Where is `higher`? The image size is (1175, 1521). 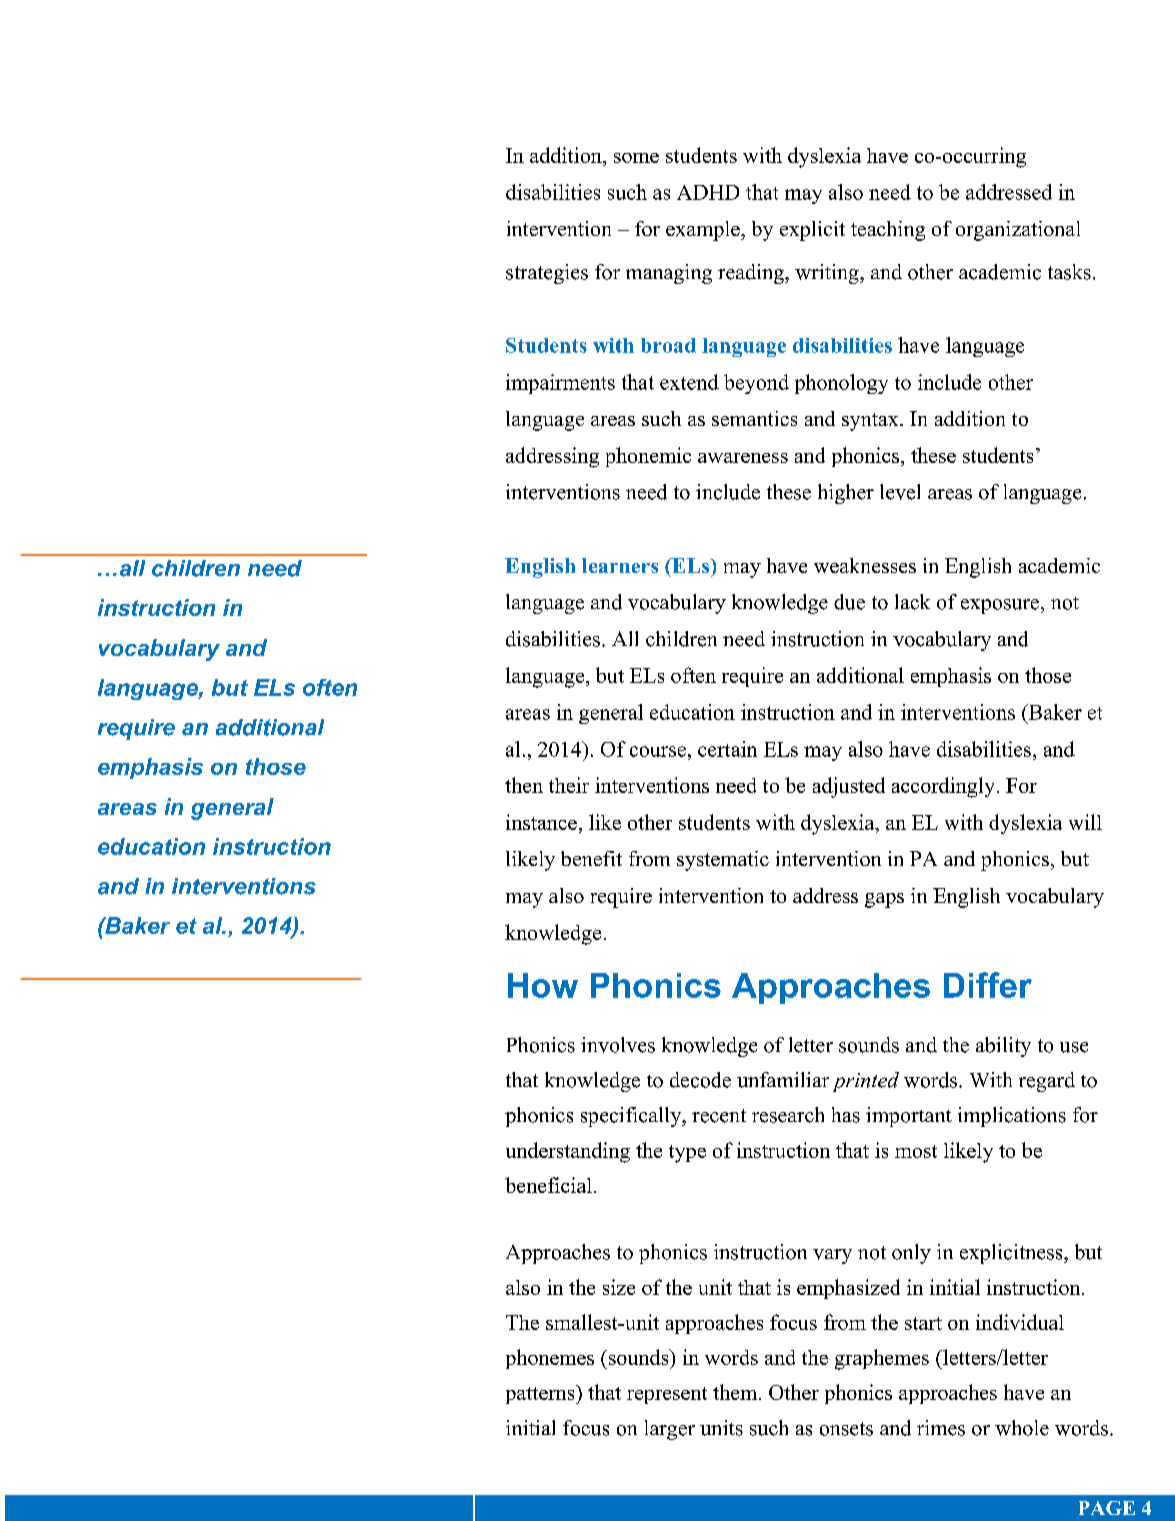
higher is located at coordinates (846, 494).
